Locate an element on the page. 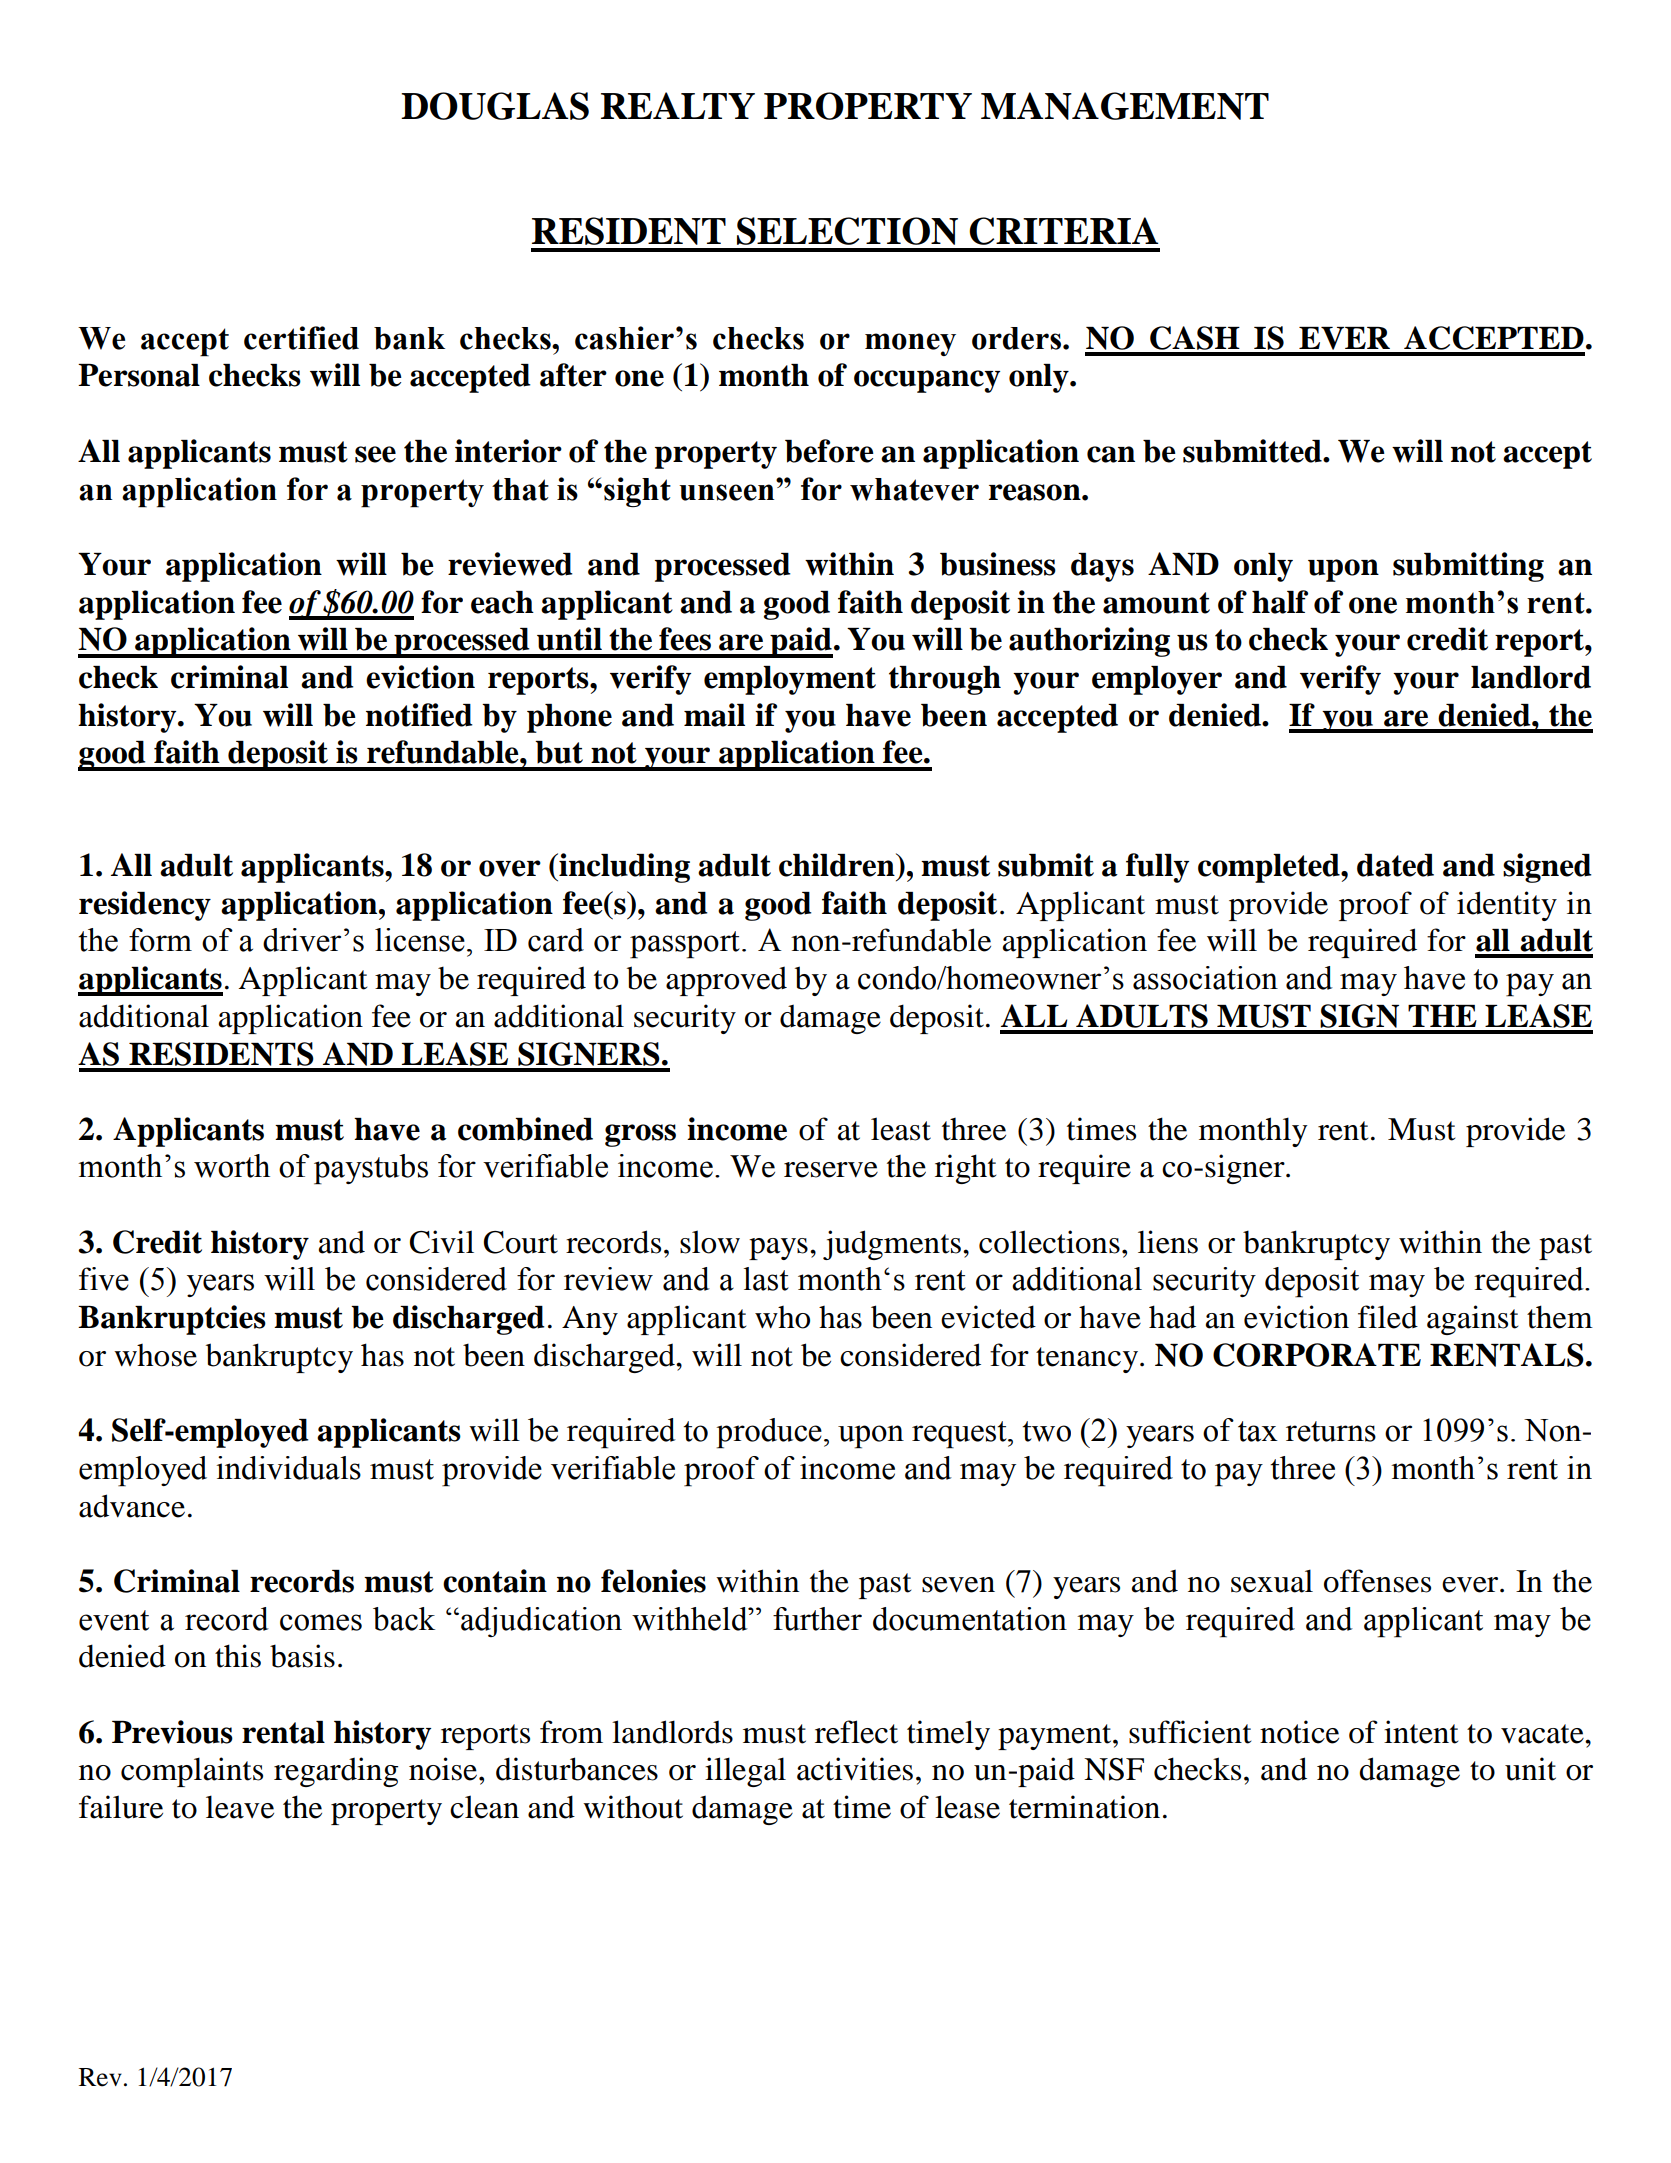  regarding is located at coordinates (336, 1772).
